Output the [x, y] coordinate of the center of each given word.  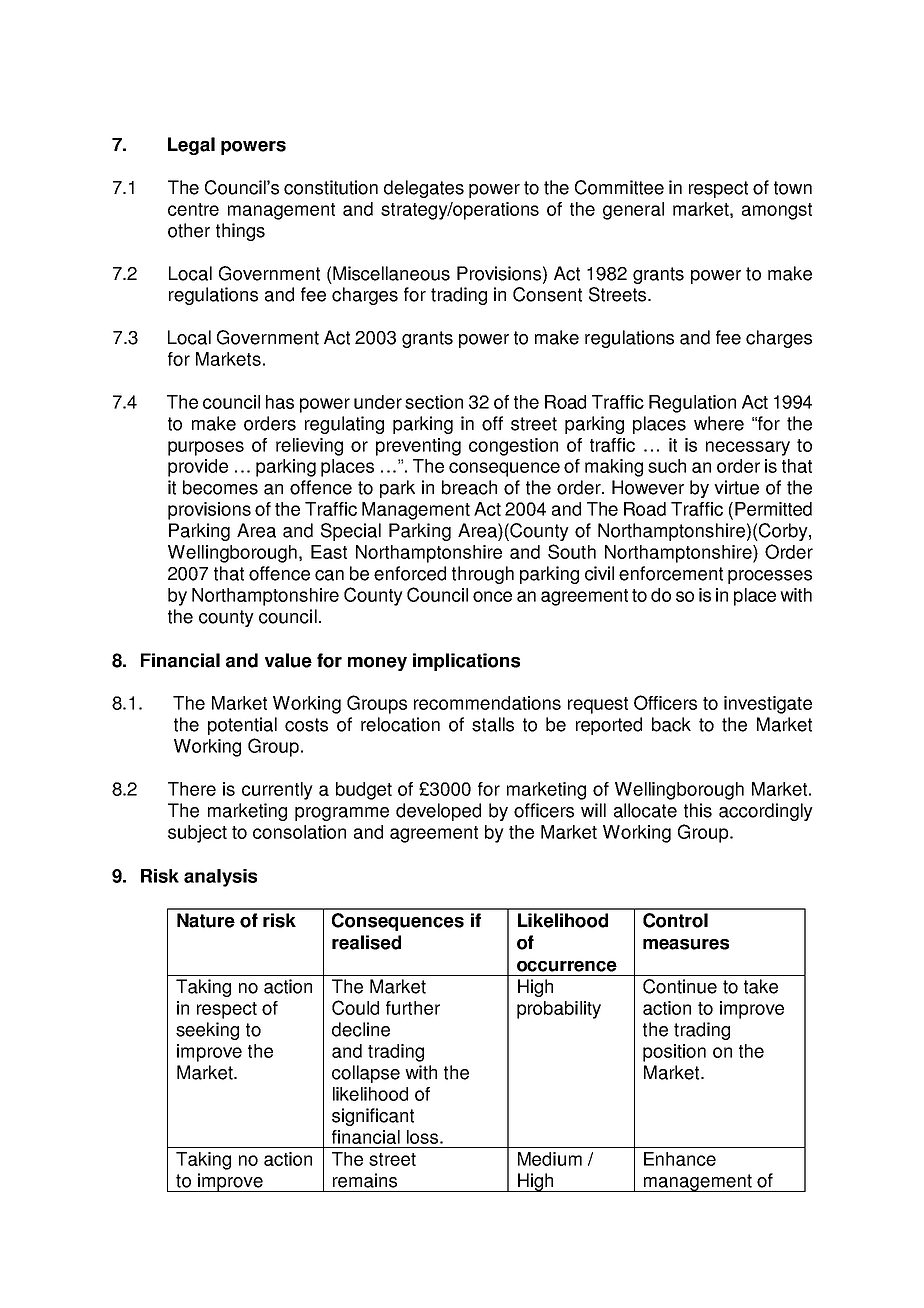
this [698, 810]
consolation [299, 832]
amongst [777, 211]
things [240, 232]
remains [365, 1180]
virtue [736, 487]
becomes [220, 487]
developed [438, 812]
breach [469, 487]
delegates [424, 189]
